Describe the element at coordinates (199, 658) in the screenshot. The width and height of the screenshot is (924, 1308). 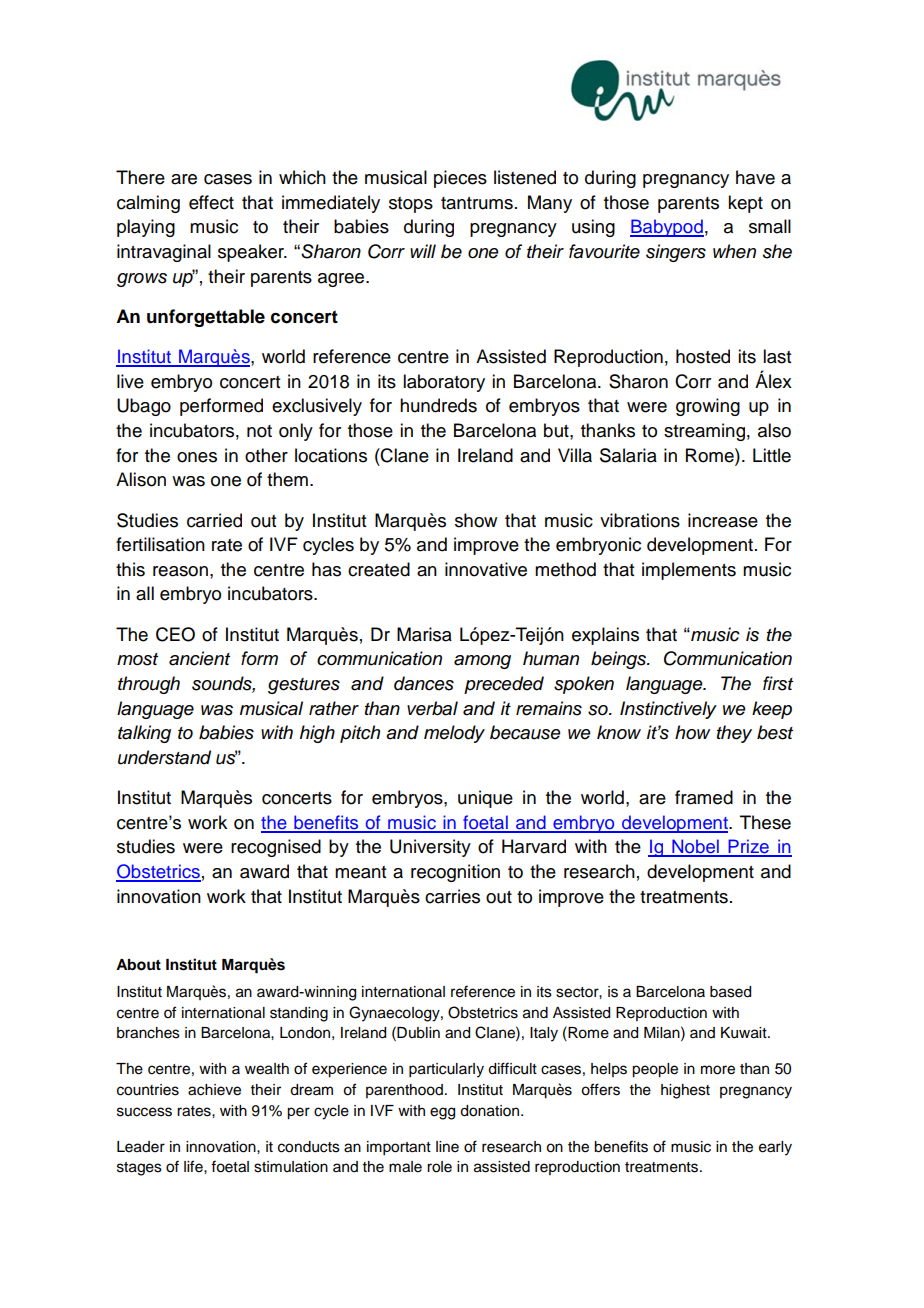
I see `ancient` at that location.
